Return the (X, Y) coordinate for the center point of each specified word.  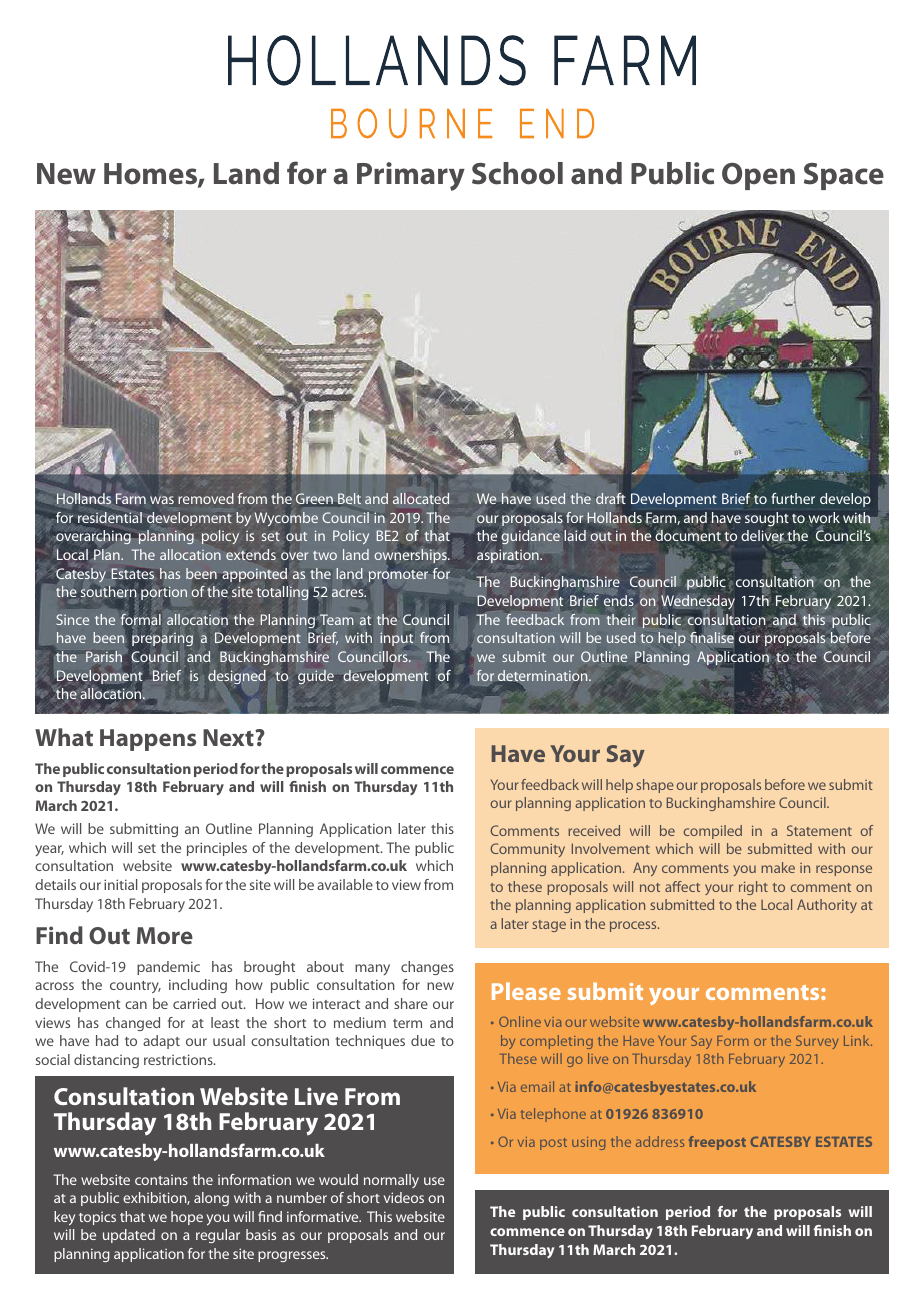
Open (758, 176)
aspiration (509, 556)
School (517, 173)
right (753, 888)
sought (767, 519)
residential (110, 517)
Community (527, 850)
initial (120, 884)
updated (129, 1236)
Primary (411, 176)
